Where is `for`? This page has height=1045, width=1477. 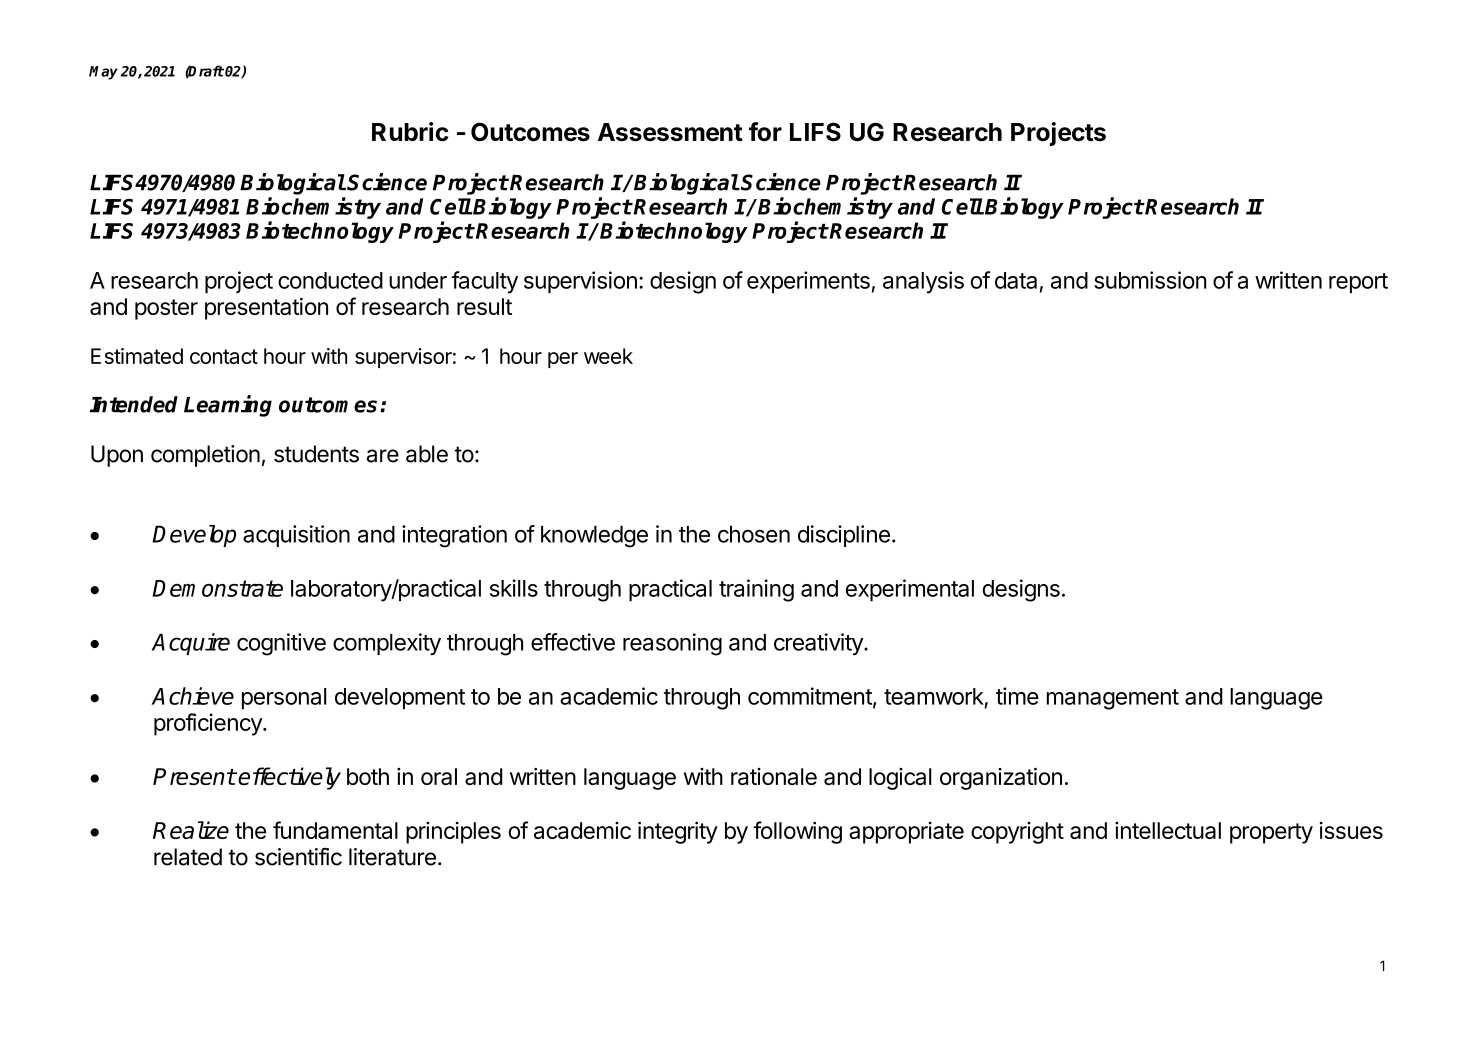
for is located at coordinates (765, 132).
